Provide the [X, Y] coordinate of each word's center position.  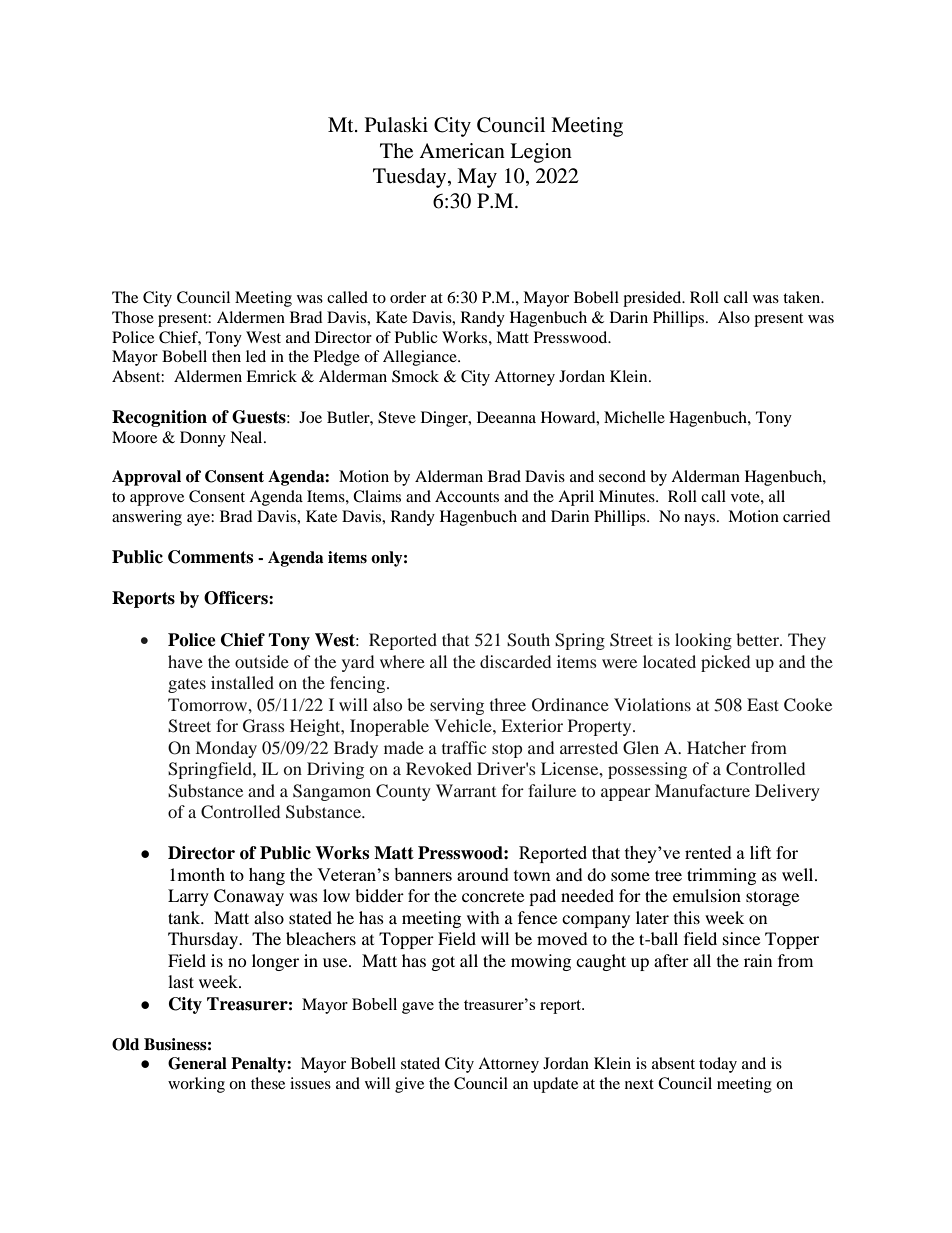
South [528, 640]
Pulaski [396, 125]
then [226, 356]
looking [703, 641]
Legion [541, 153]
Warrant [466, 790]
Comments [210, 557]
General [197, 1063]
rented [708, 852]
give [409, 1085]
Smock [415, 376]
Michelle [634, 417]
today [718, 1065]
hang [267, 876]
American [462, 151]
